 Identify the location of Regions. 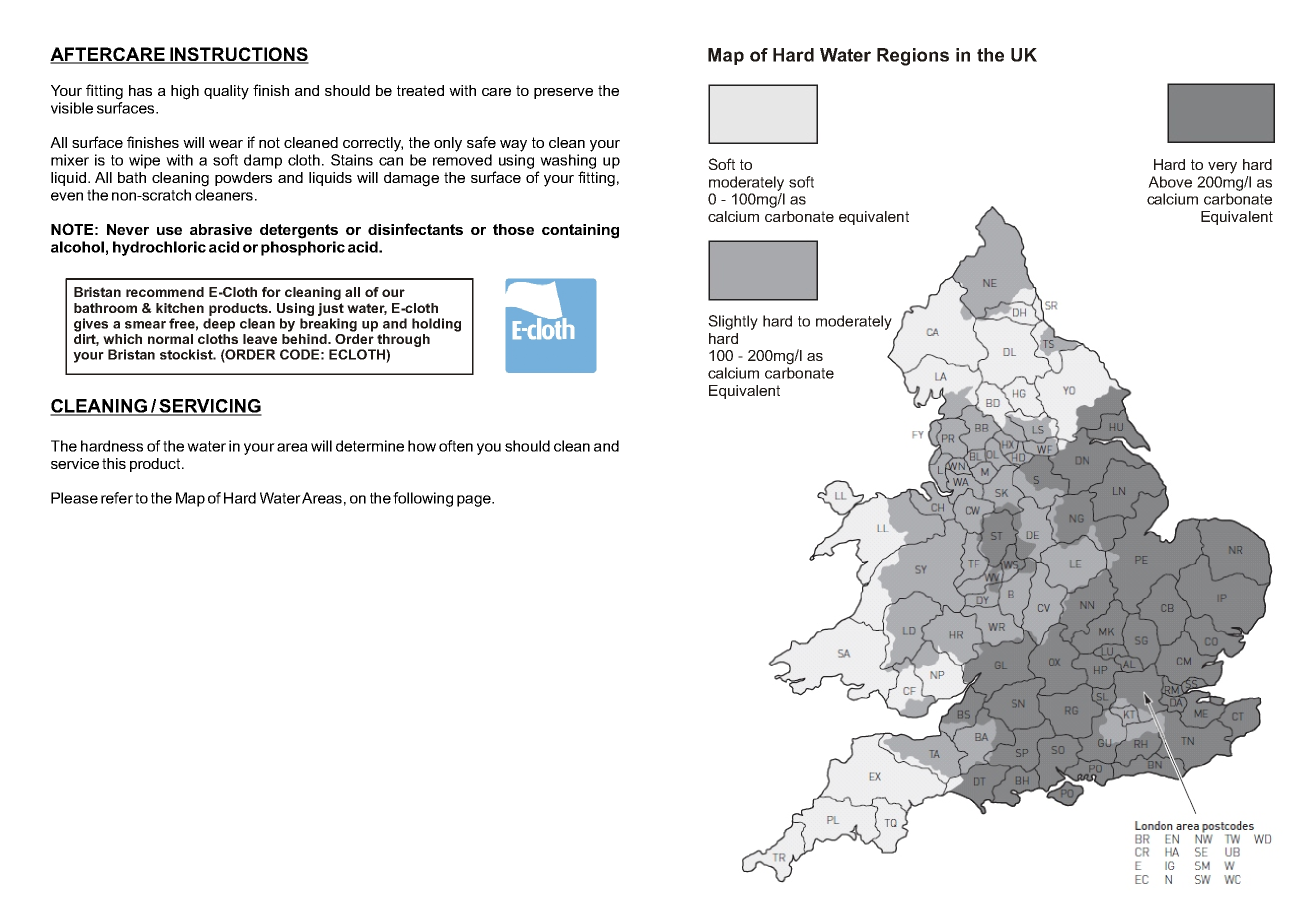
(913, 57).
